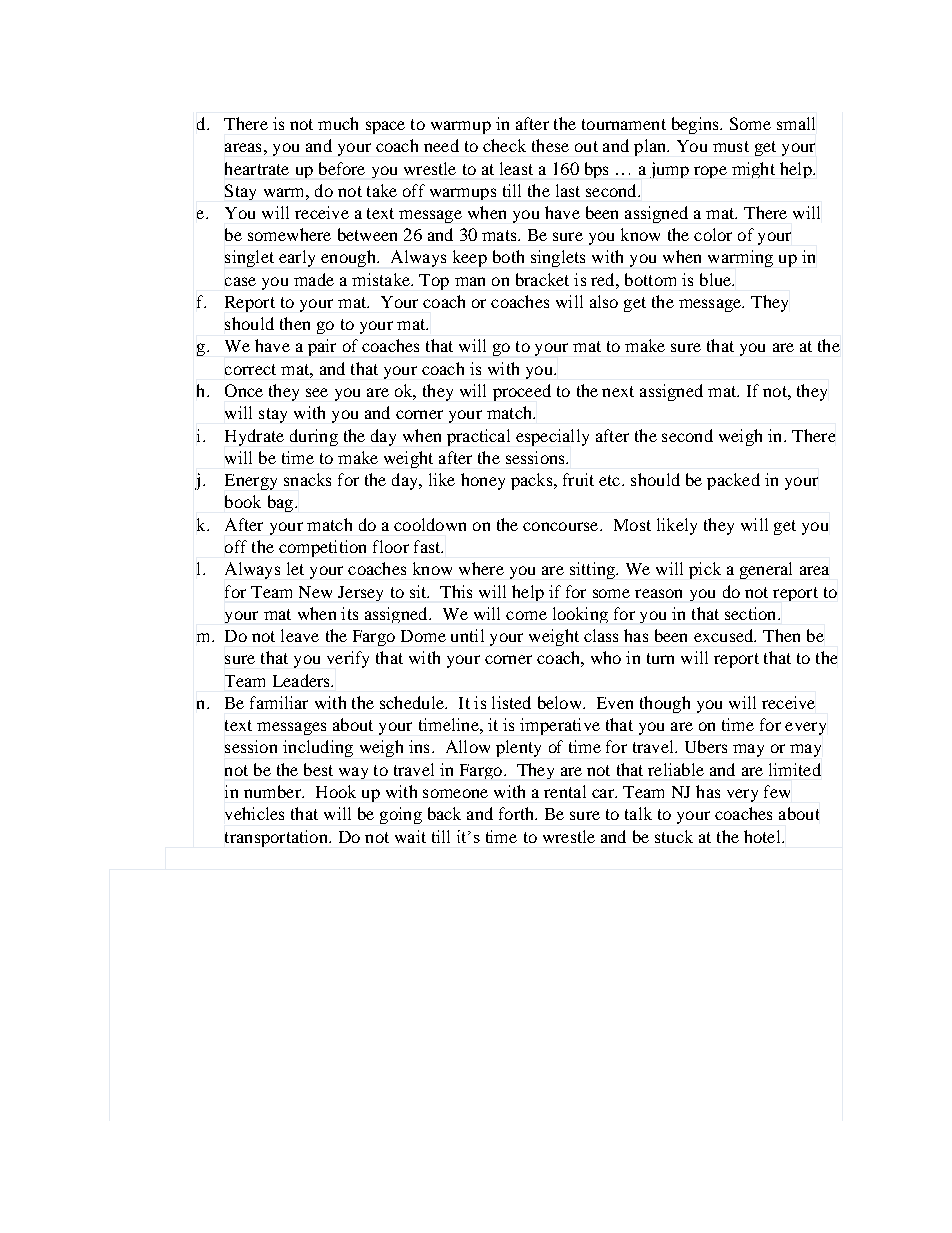 This screenshot has width=952, height=1233. What do you see at coordinates (322, 347) in the screenshot?
I see `pair` at bounding box center [322, 347].
